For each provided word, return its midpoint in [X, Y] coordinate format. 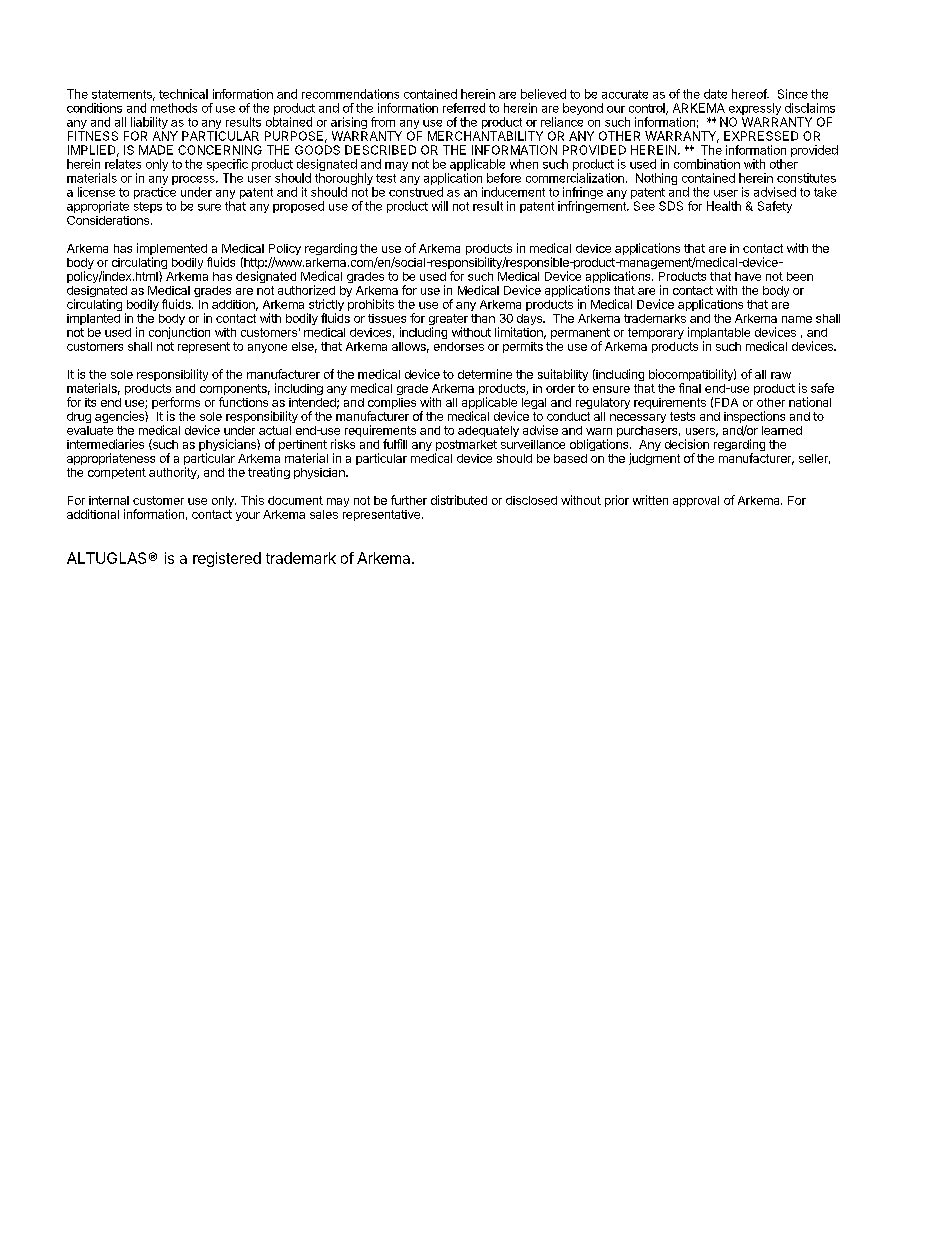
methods [174, 108]
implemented [172, 250]
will [440, 206]
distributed [459, 500]
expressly [753, 110]
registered [227, 559]
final [690, 388]
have [748, 276]
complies [392, 405]
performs [176, 404]
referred [464, 108]
